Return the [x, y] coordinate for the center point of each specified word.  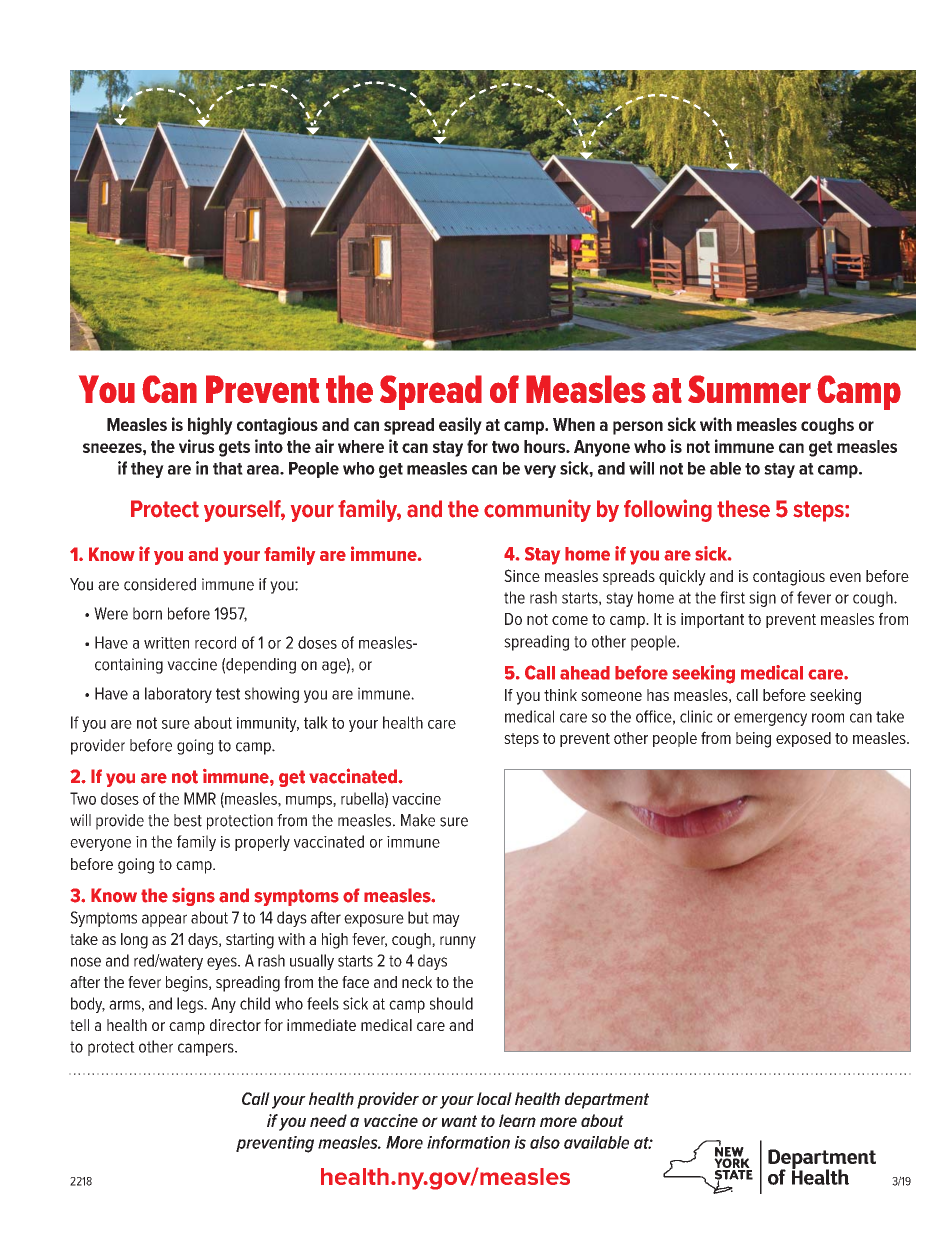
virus [197, 446]
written [166, 643]
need [328, 1120]
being [753, 740]
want [459, 1121]
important [712, 620]
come [570, 620]
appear [164, 920]
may [446, 920]
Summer [749, 389]
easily [460, 426]
